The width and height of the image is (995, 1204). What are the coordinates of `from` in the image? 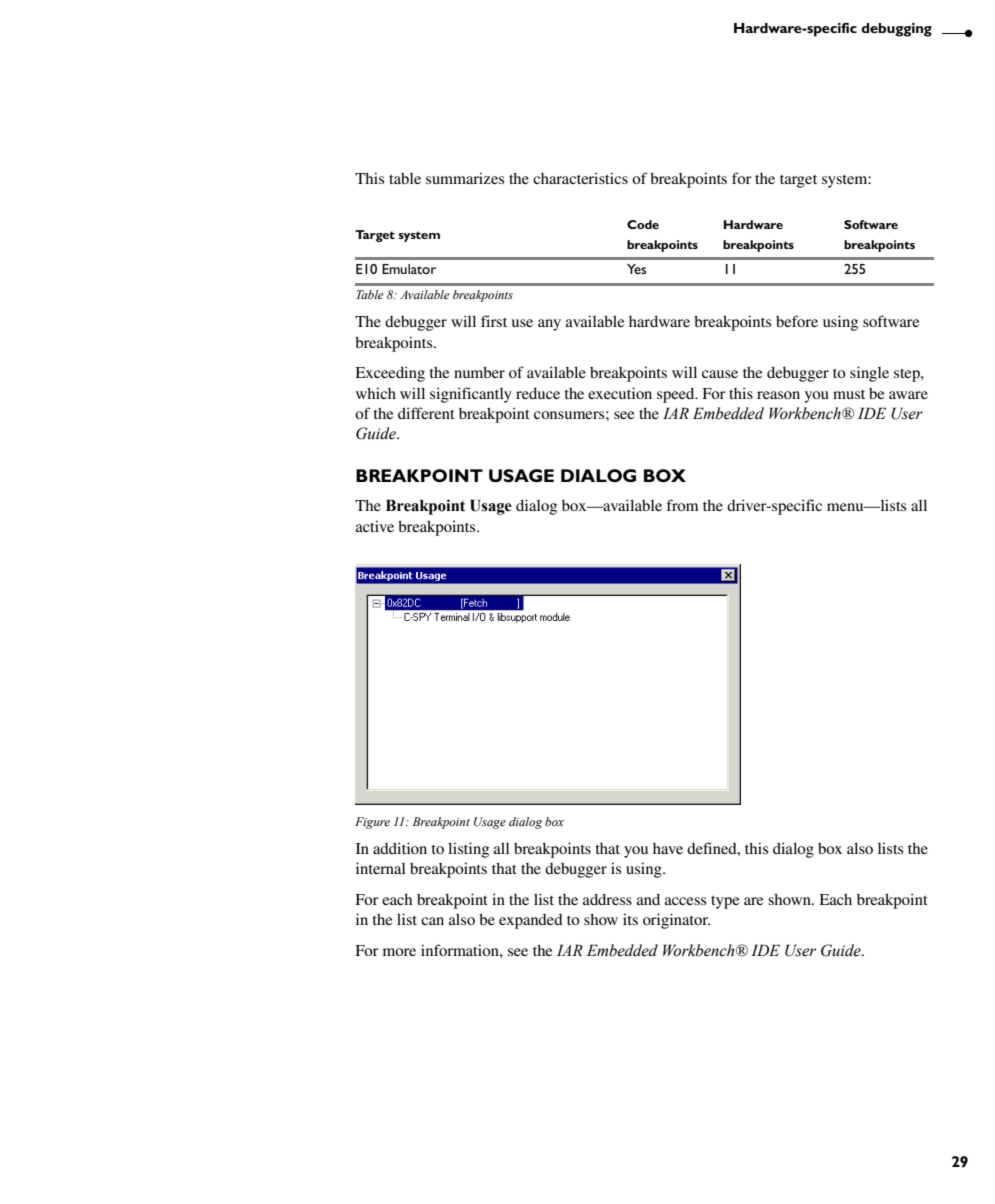 It's located at (682, 505).
